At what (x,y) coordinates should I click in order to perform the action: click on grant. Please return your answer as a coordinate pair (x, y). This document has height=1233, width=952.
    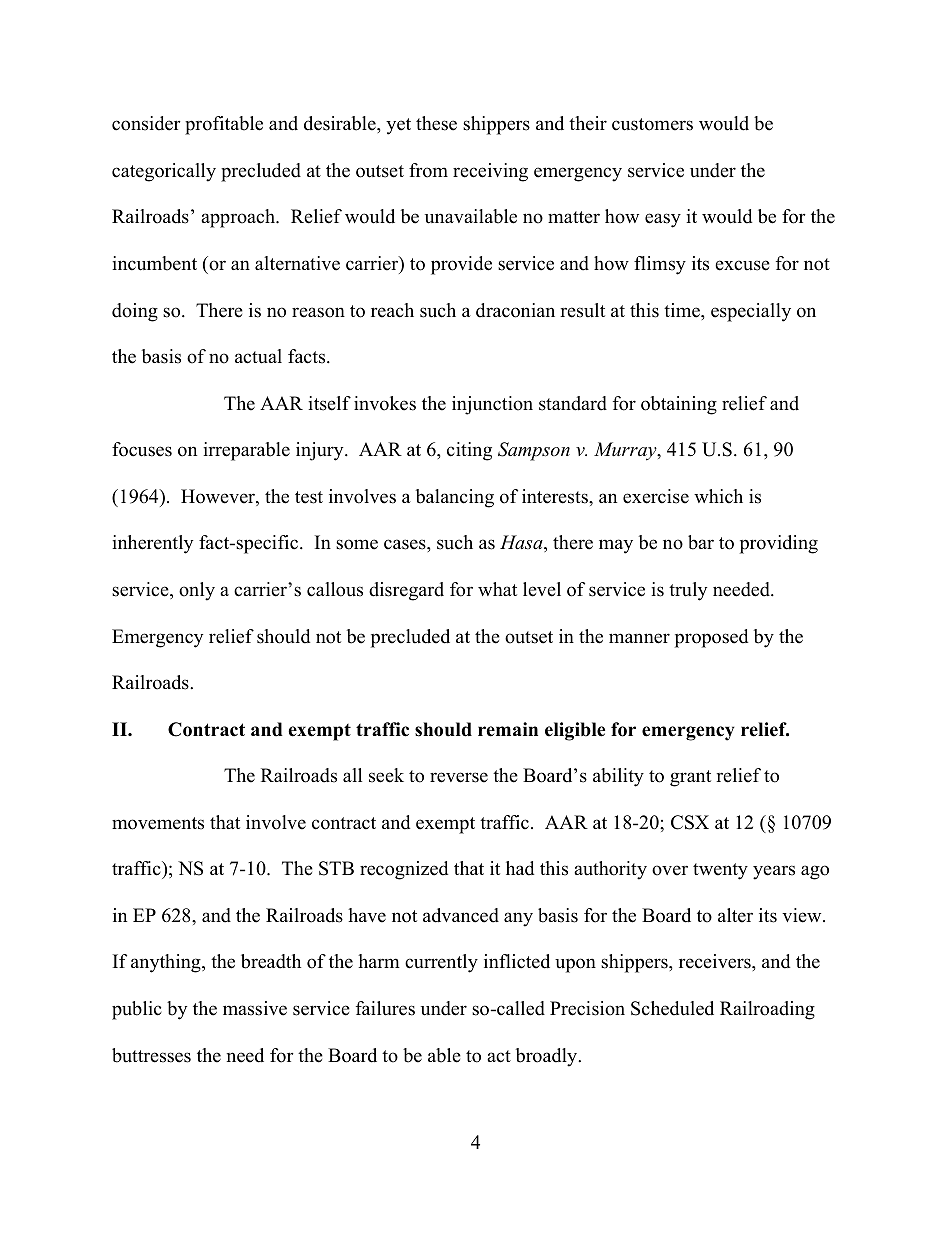
    Looking at the image, I should click on (690, 778).
